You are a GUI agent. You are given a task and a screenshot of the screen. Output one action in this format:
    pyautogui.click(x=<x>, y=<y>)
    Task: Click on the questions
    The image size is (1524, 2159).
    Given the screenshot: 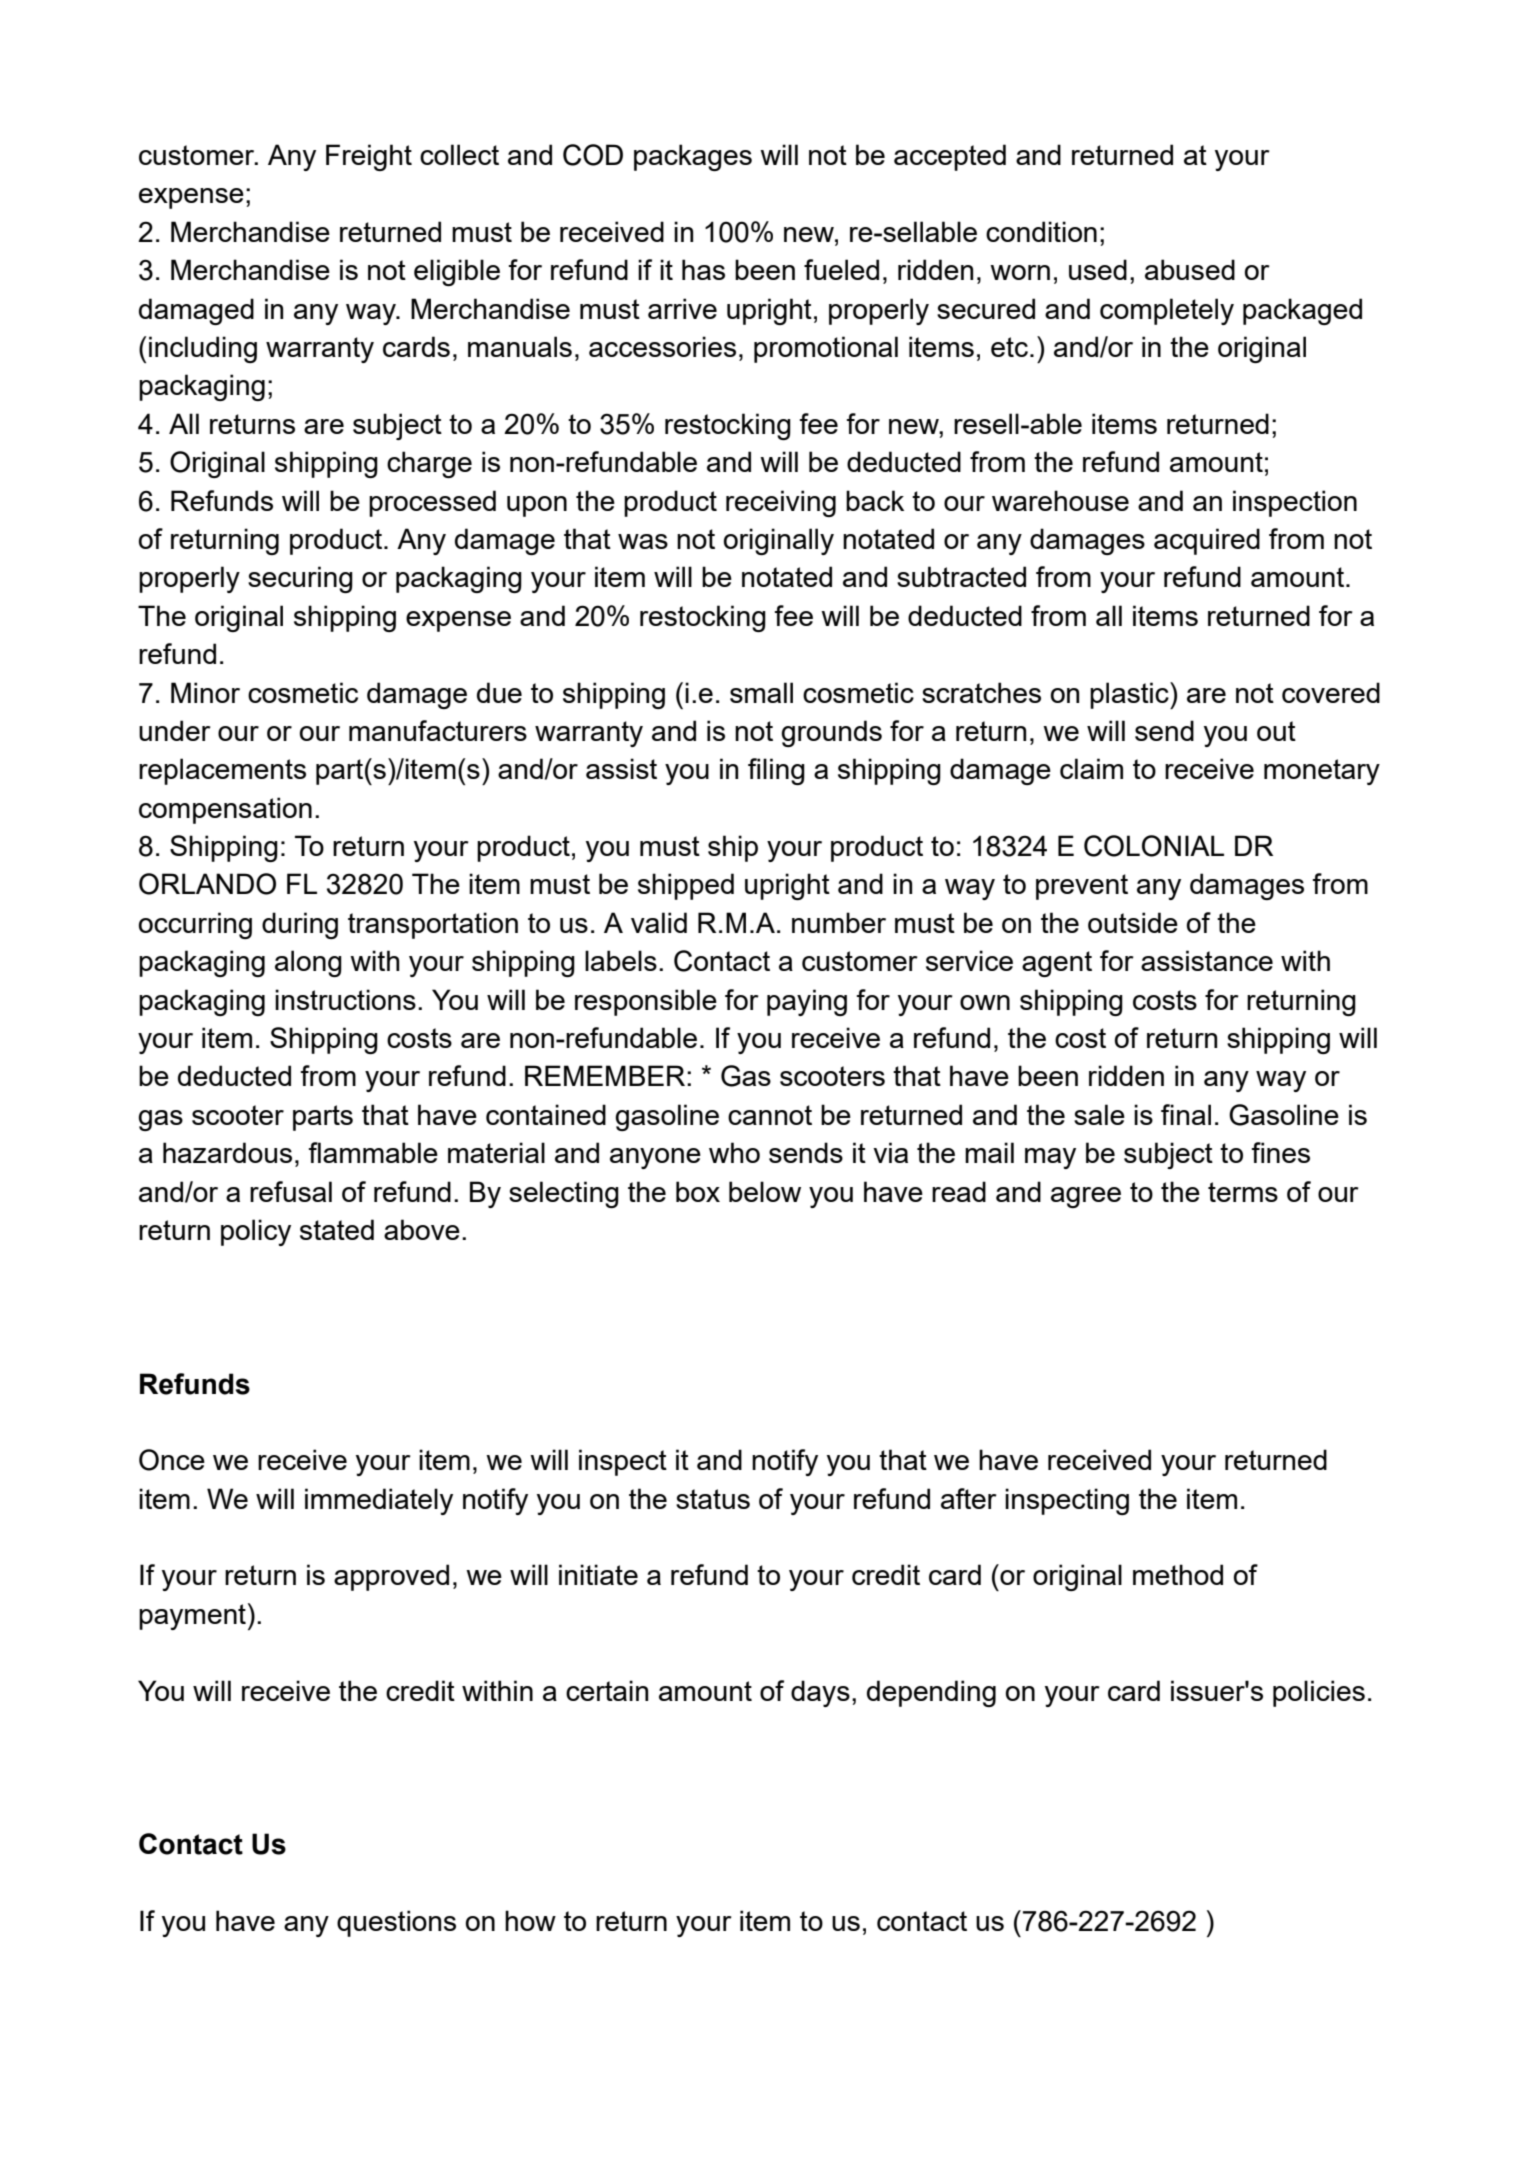 What is the action you would take?
    pyautogui.click(x=396, y=1923)
